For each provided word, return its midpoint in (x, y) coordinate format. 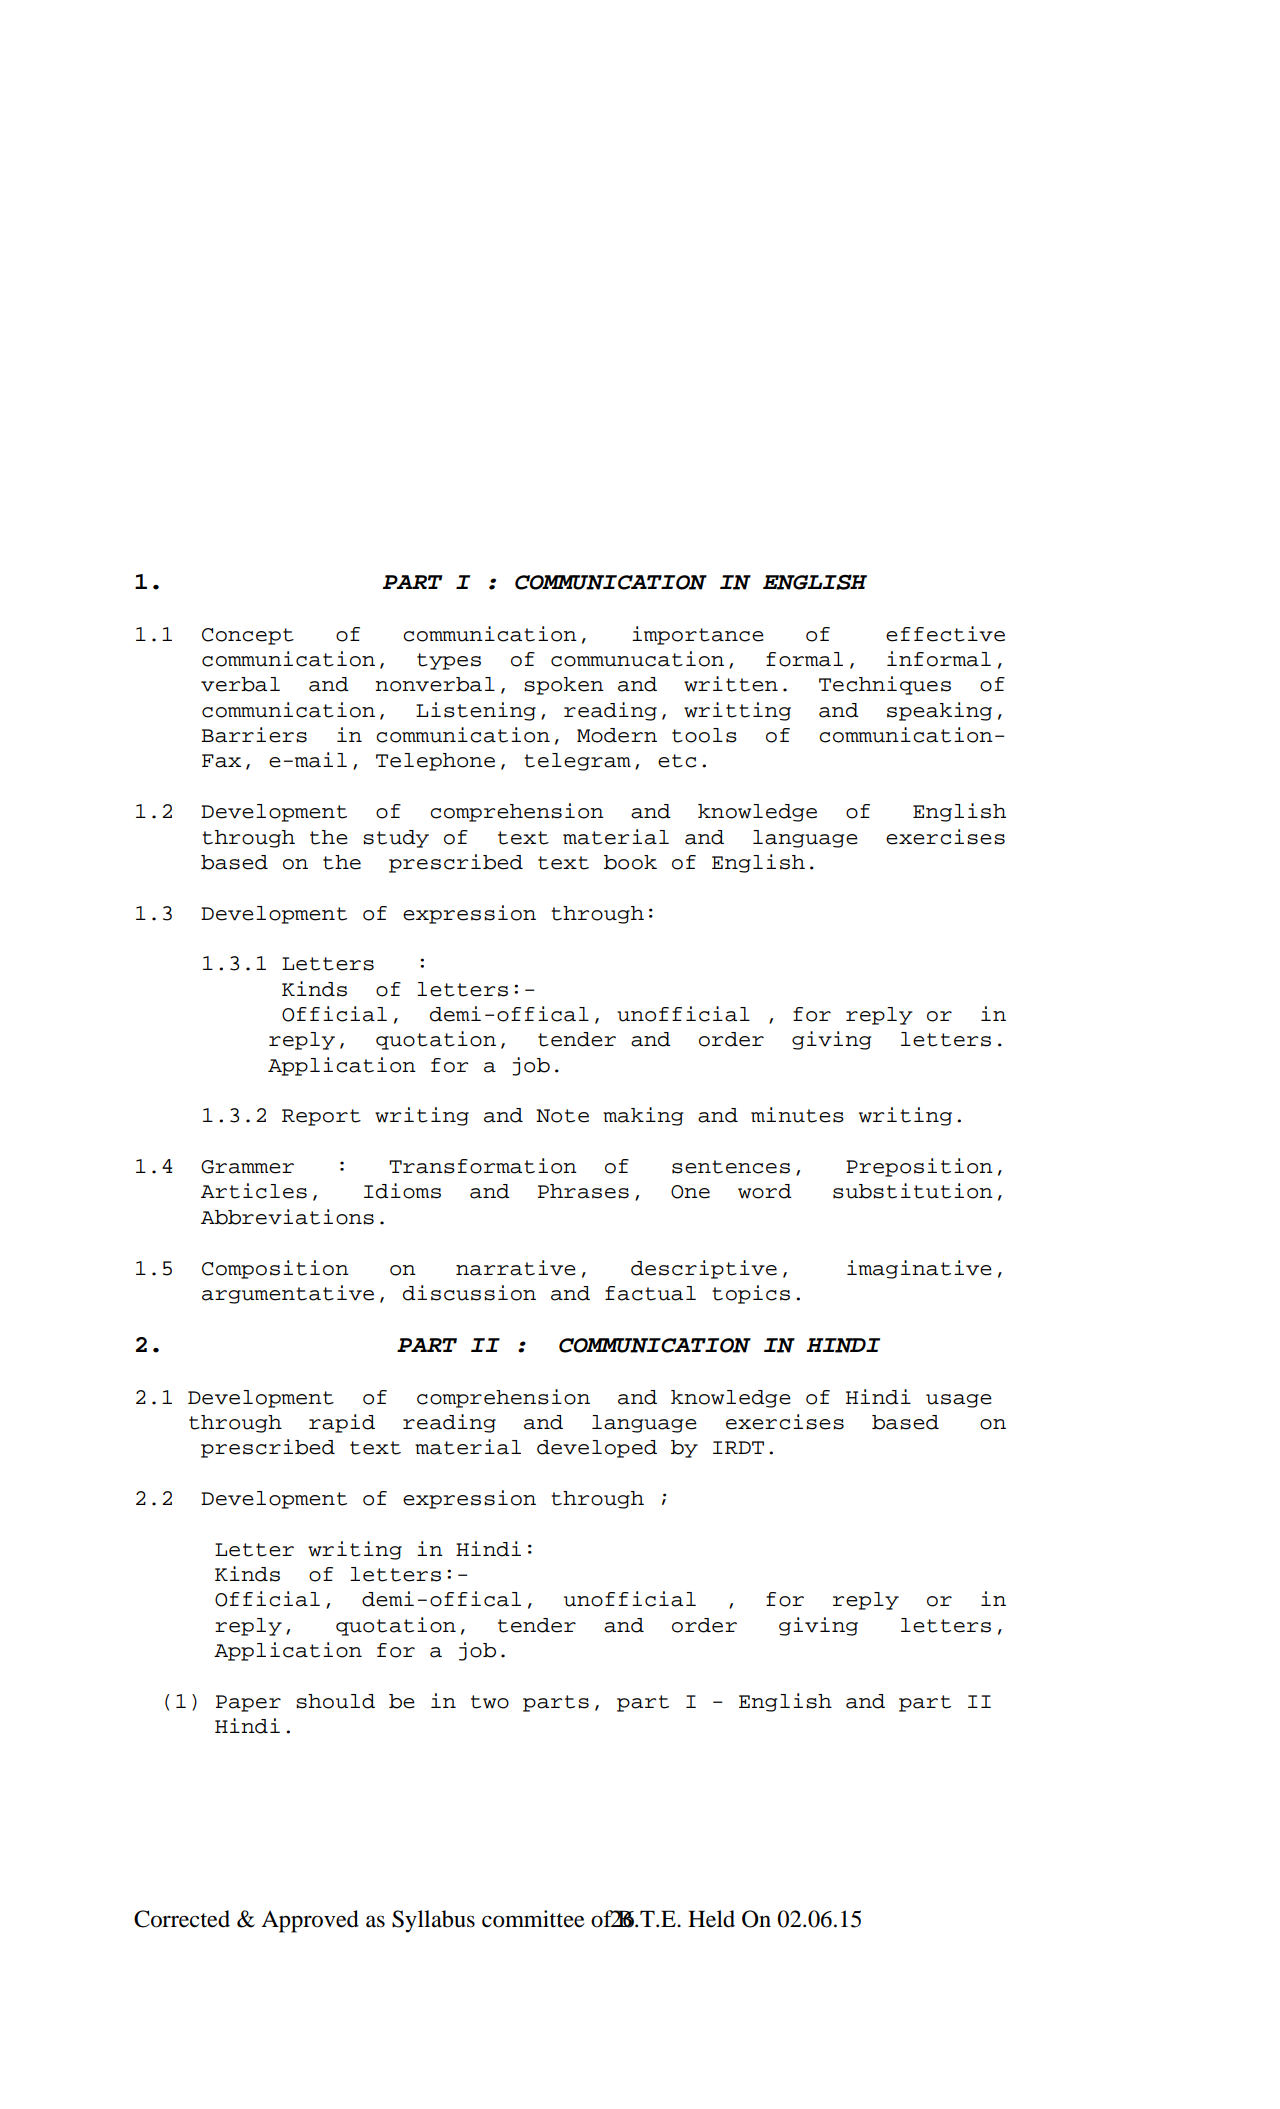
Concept (248, 636)
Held (711, 1919)
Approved (310, 1921)
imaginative (919, 1269)
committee (533, 1919)
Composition (275, 1269)
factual (650, 1293)
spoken (564, 686)
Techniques (885, 685)
